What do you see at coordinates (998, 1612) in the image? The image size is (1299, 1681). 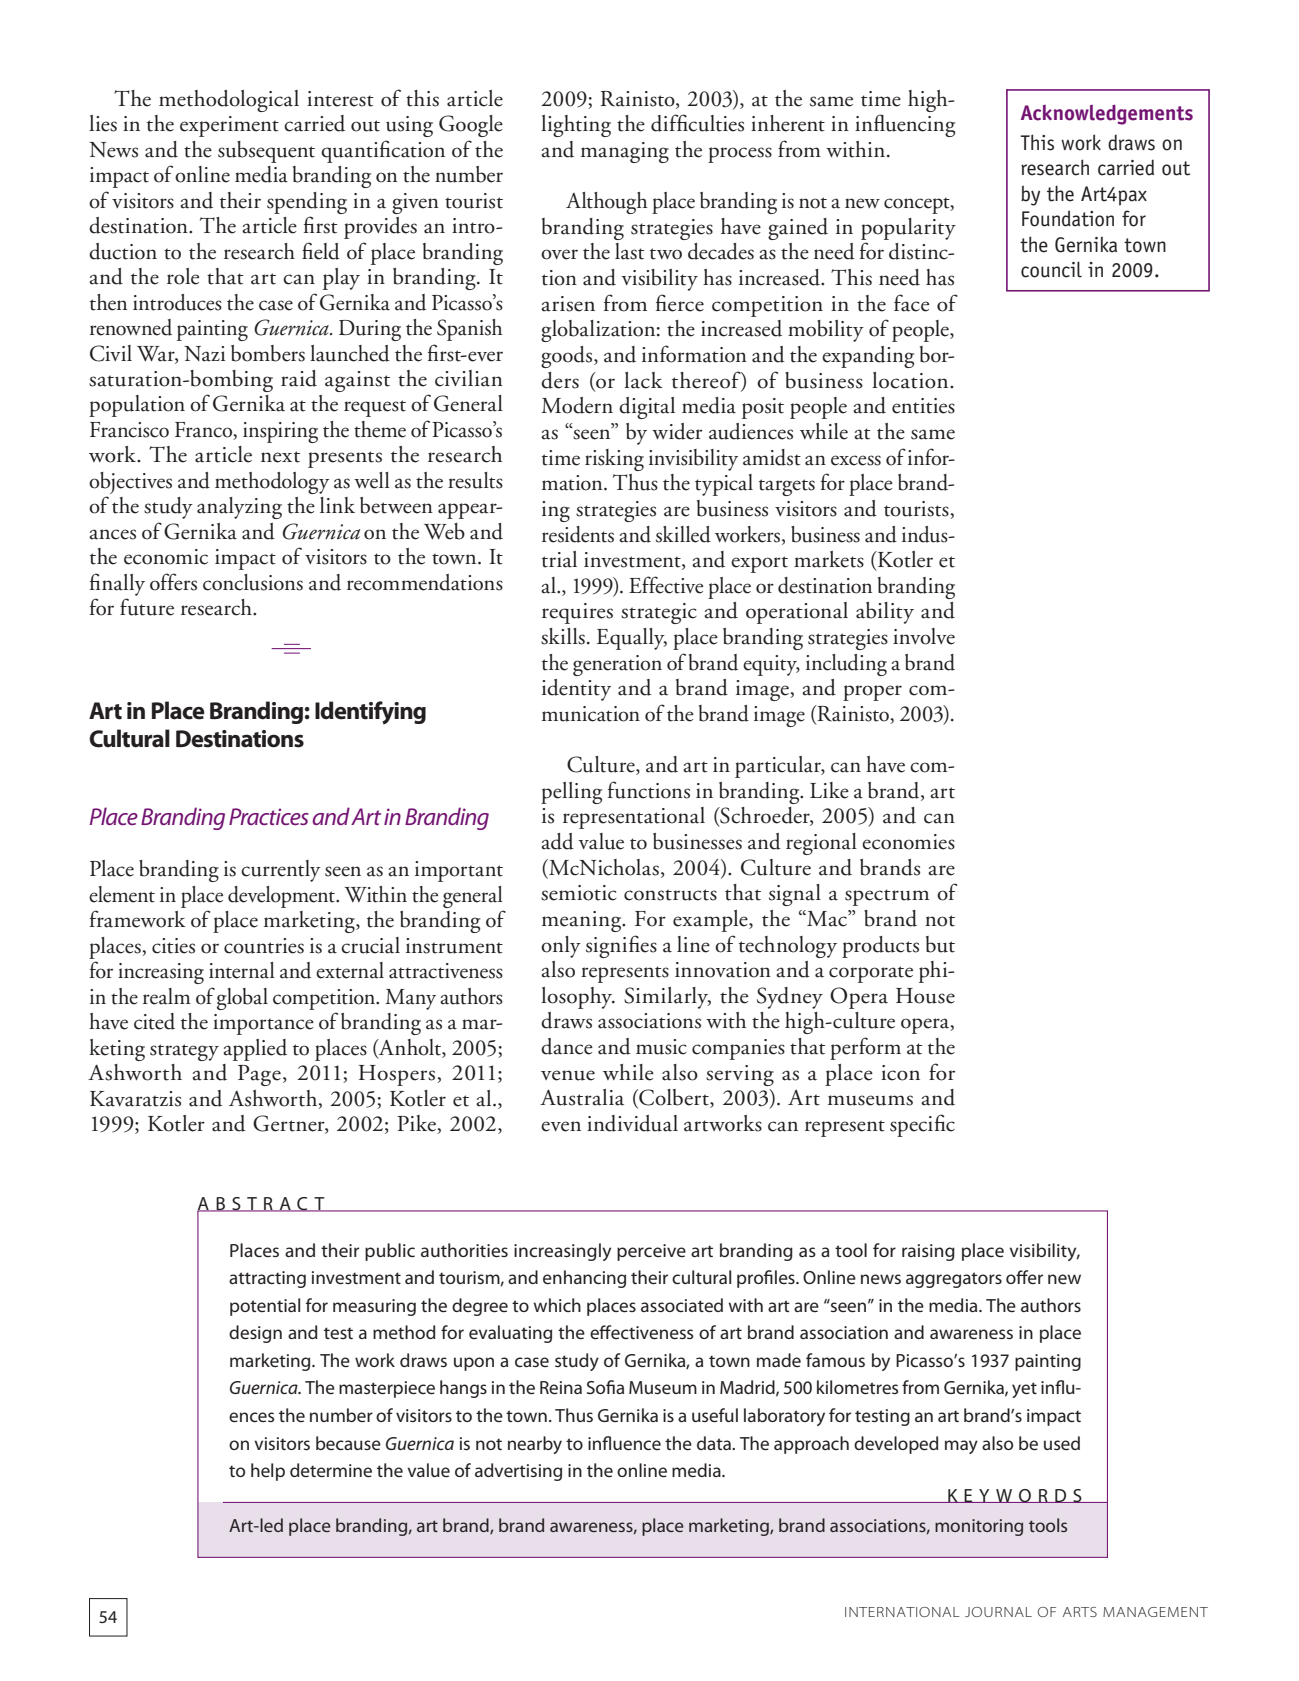 I see `journal` at bounding box center [998, 1612].
